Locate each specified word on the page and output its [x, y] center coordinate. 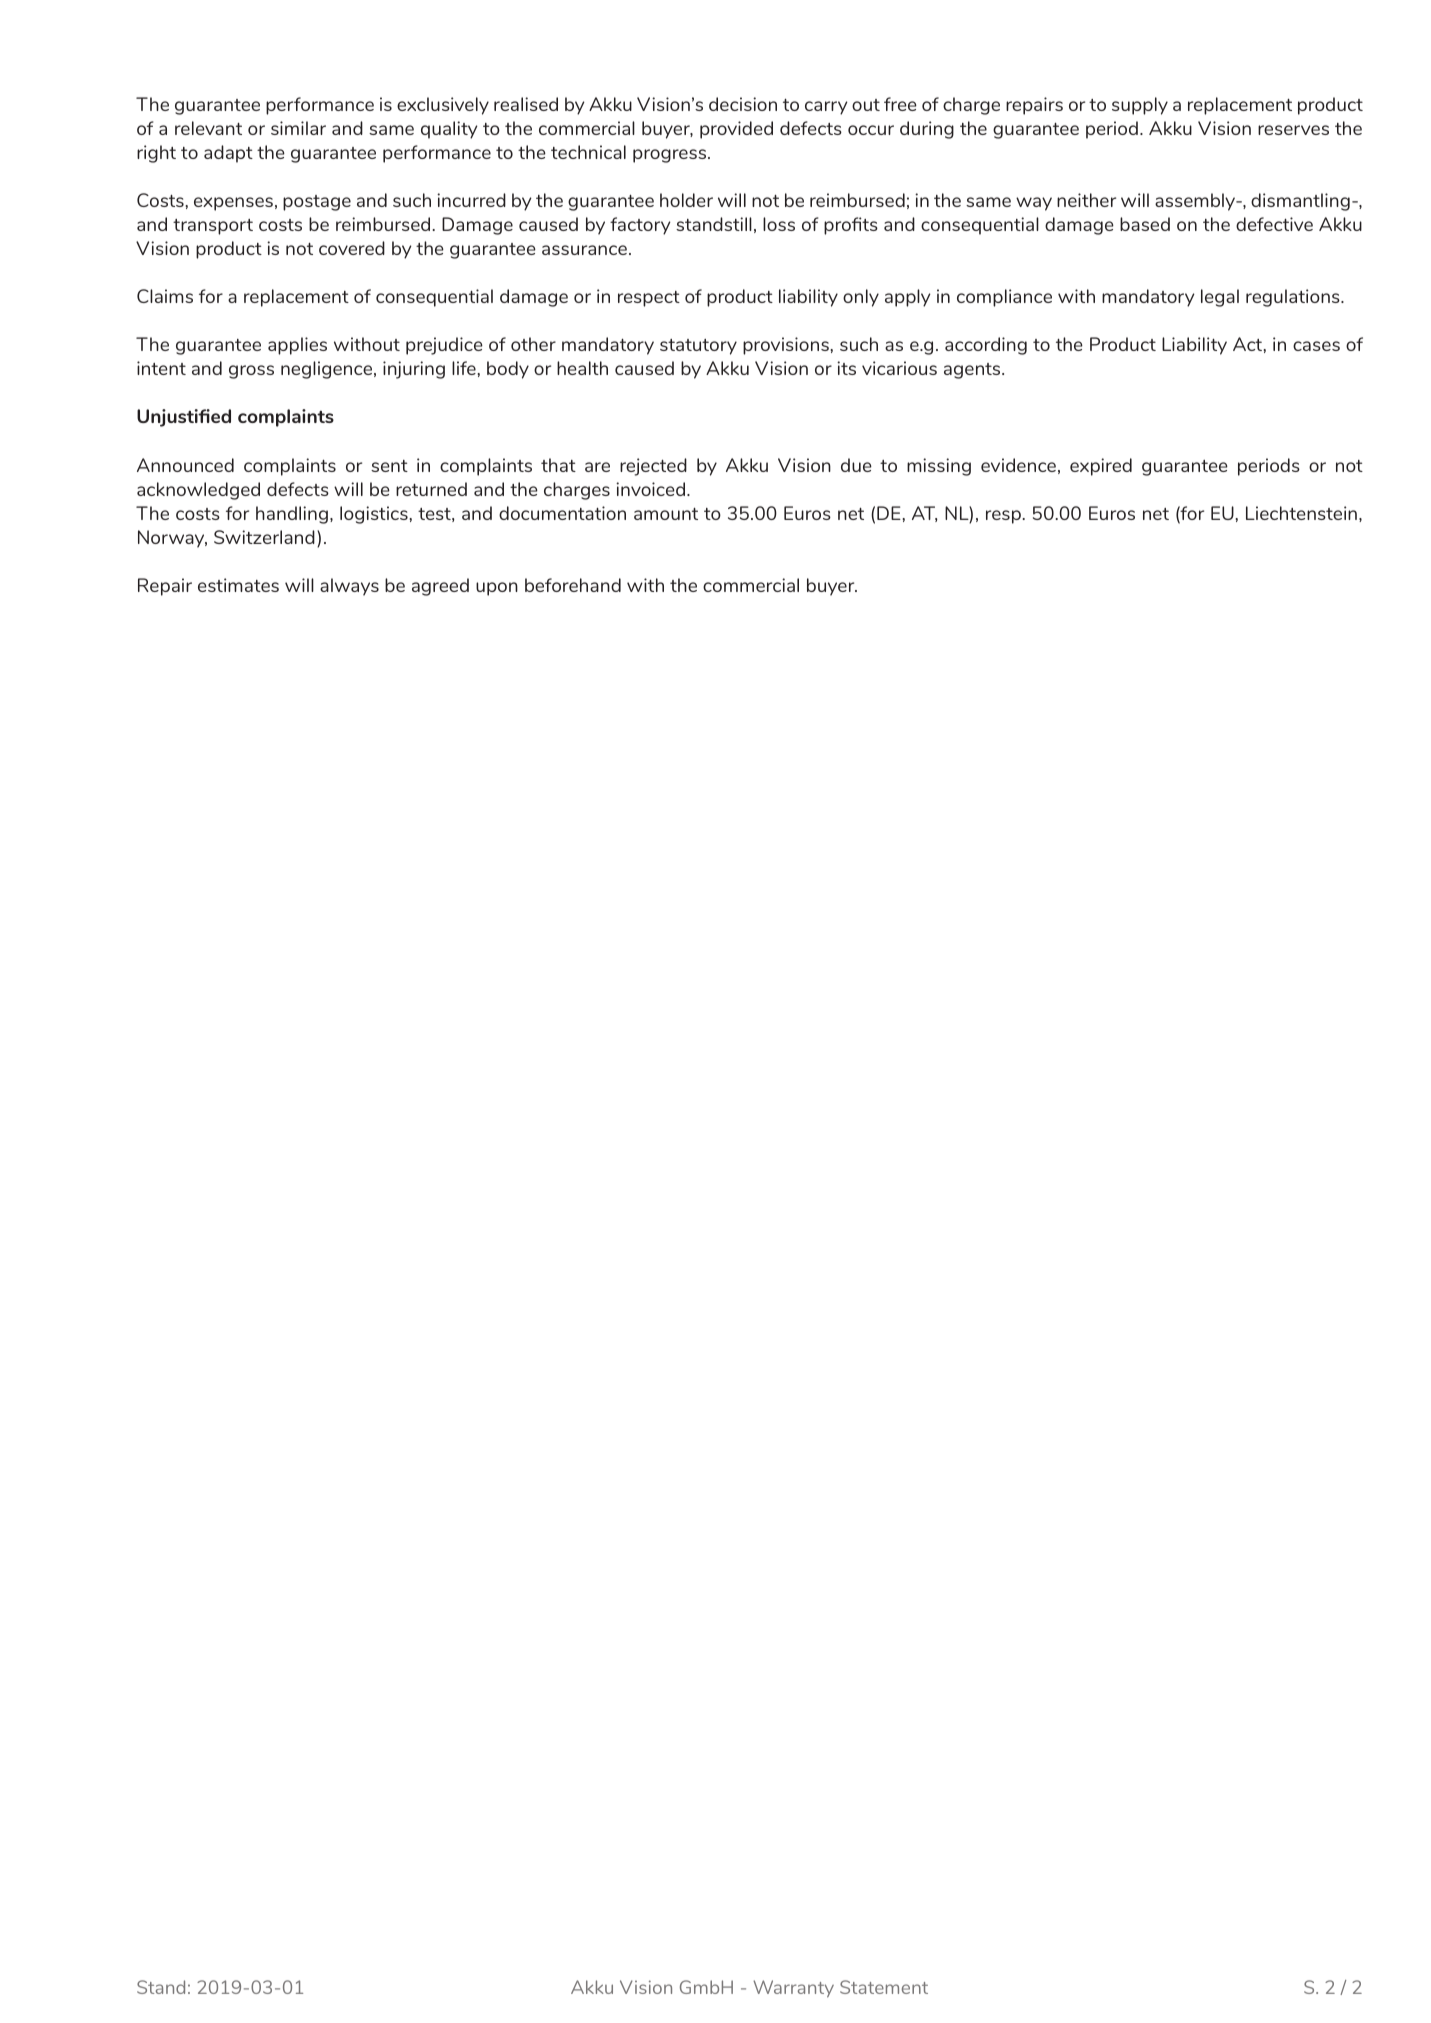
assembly [1196, 202]
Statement [884, 1987]
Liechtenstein [1301, 513]
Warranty [793, 1989]
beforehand [573, 585]
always [349, 587]
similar [298, 128]
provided [736, 130]
